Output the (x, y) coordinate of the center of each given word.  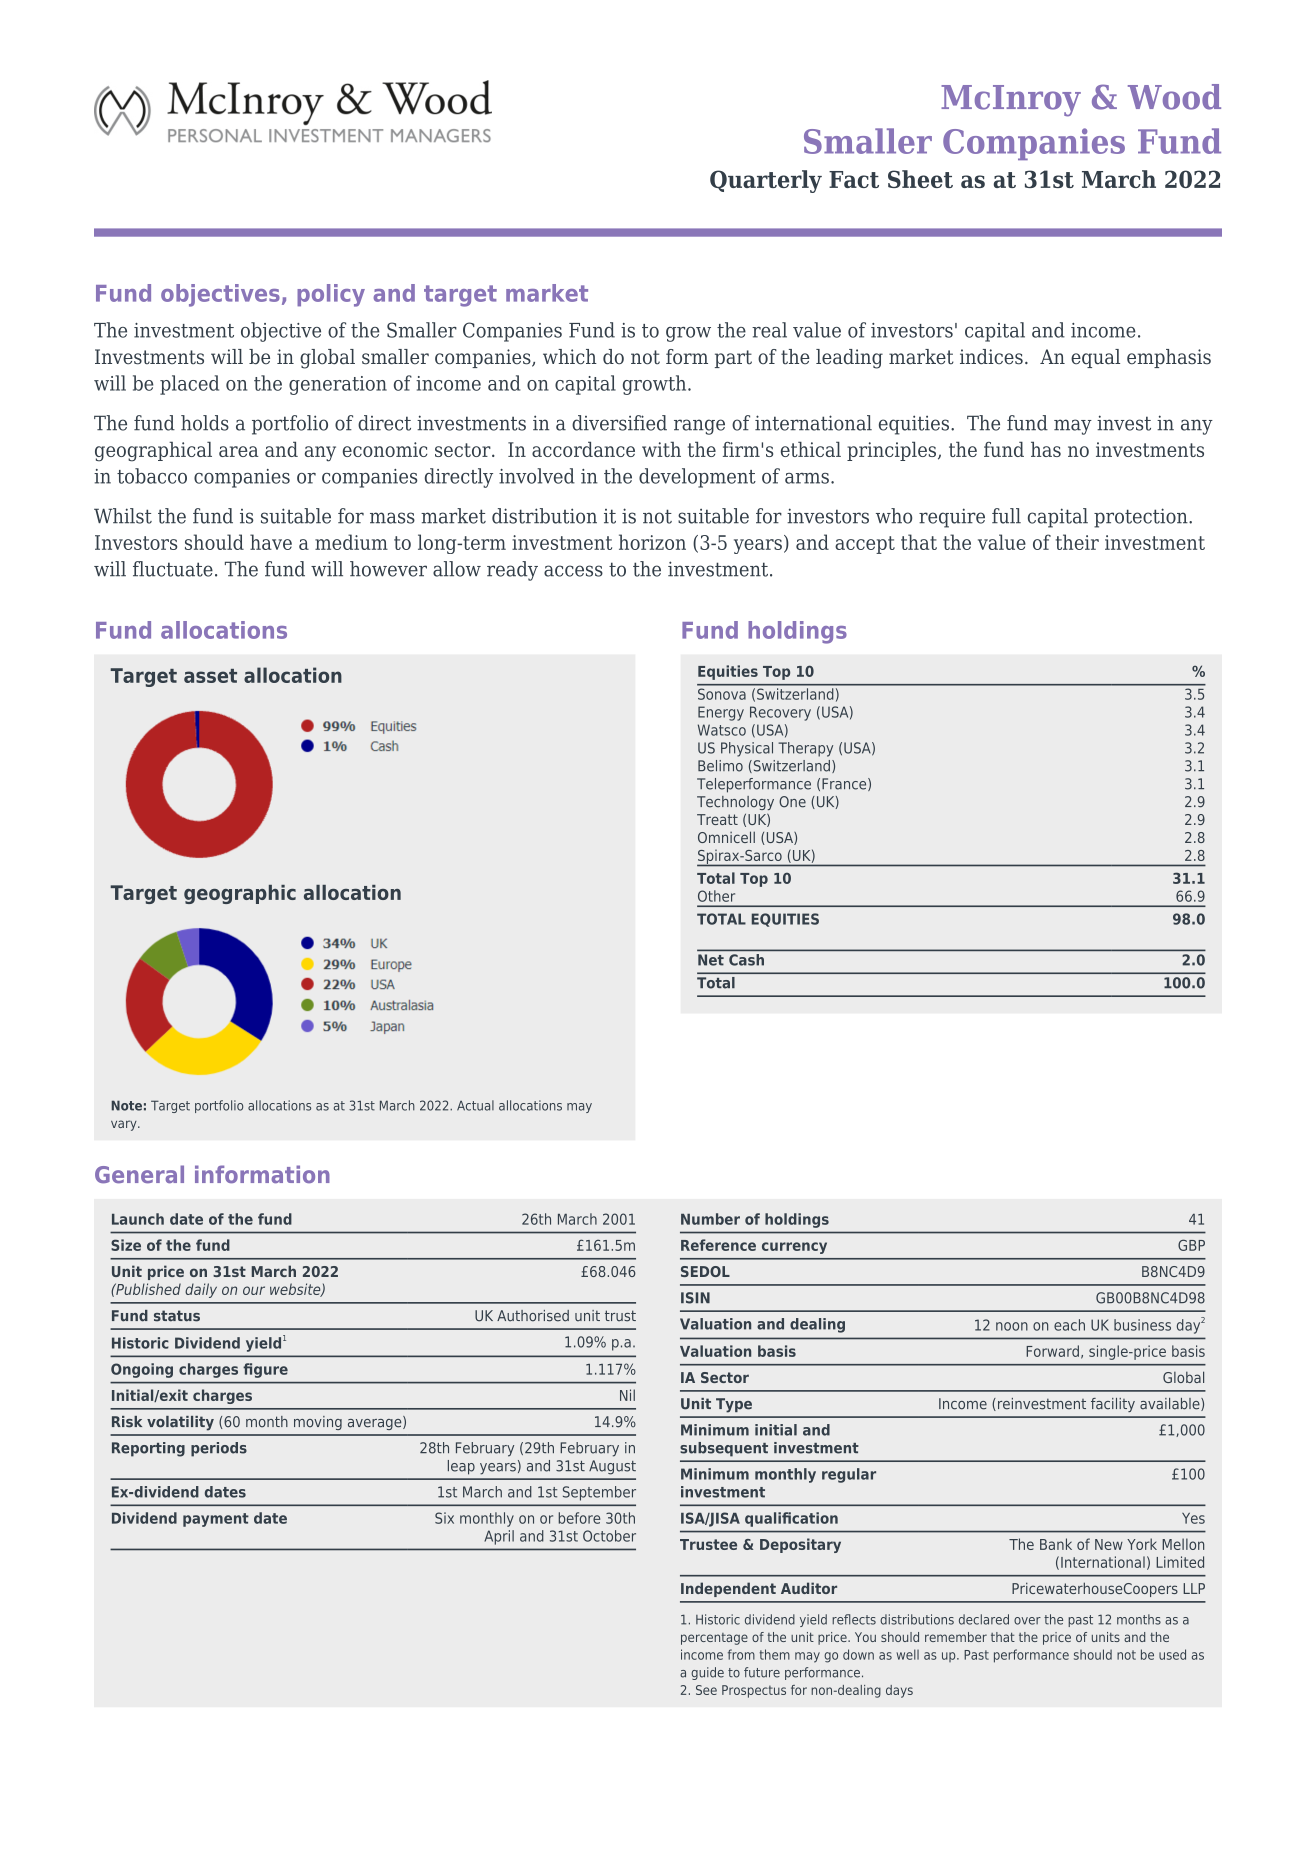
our (254, 1290)
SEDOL (705, 1271)
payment (216, 1520)
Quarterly (766, 181)
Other (716, 896)
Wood (1174, 97)
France (845, 784)
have (271, 542)
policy (331, 295)
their (1077, 542)
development (697, 478)
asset (210, 676)
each (1069, 1325)
